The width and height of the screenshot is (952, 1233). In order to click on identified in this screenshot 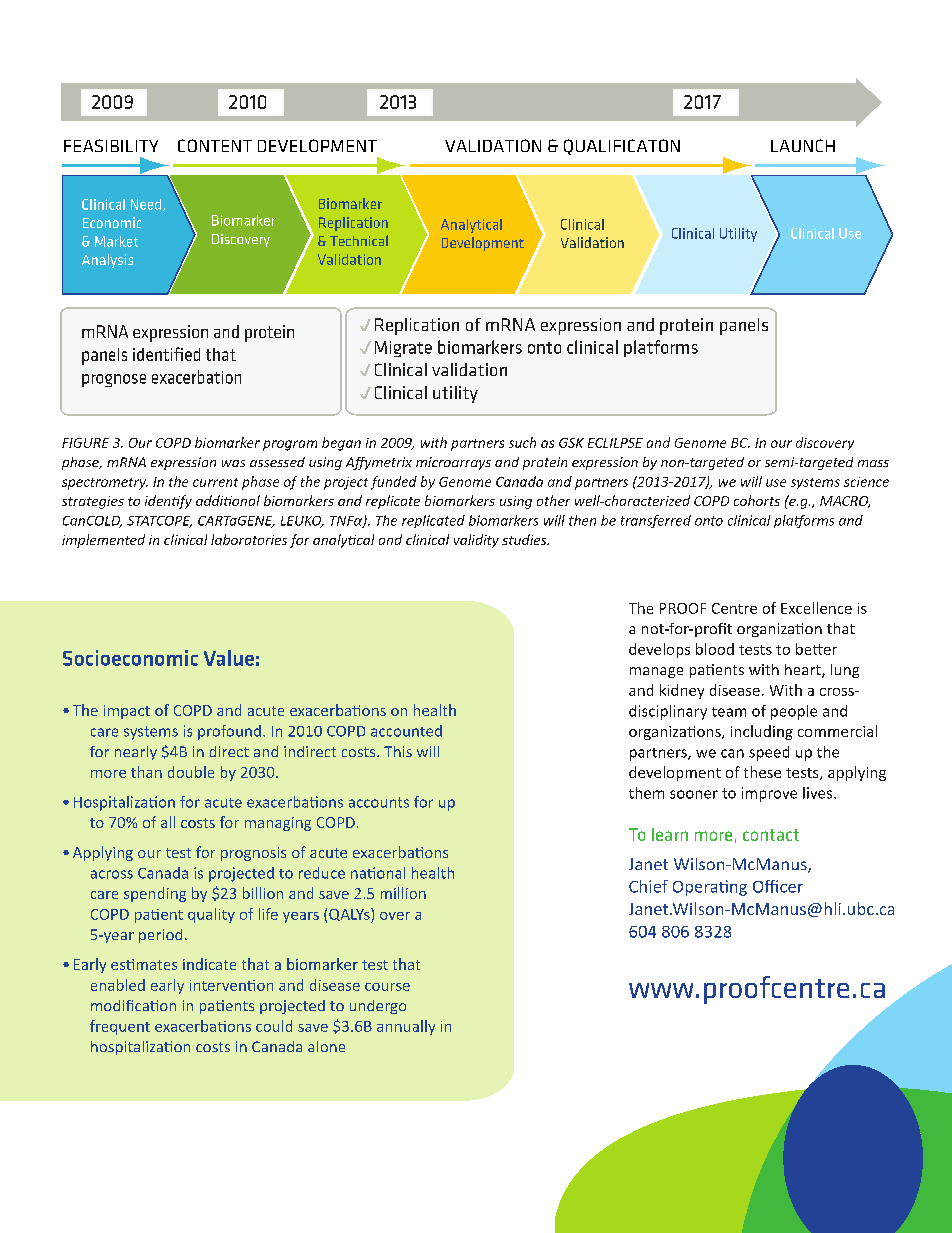, I will do `click(166, 354)`.
